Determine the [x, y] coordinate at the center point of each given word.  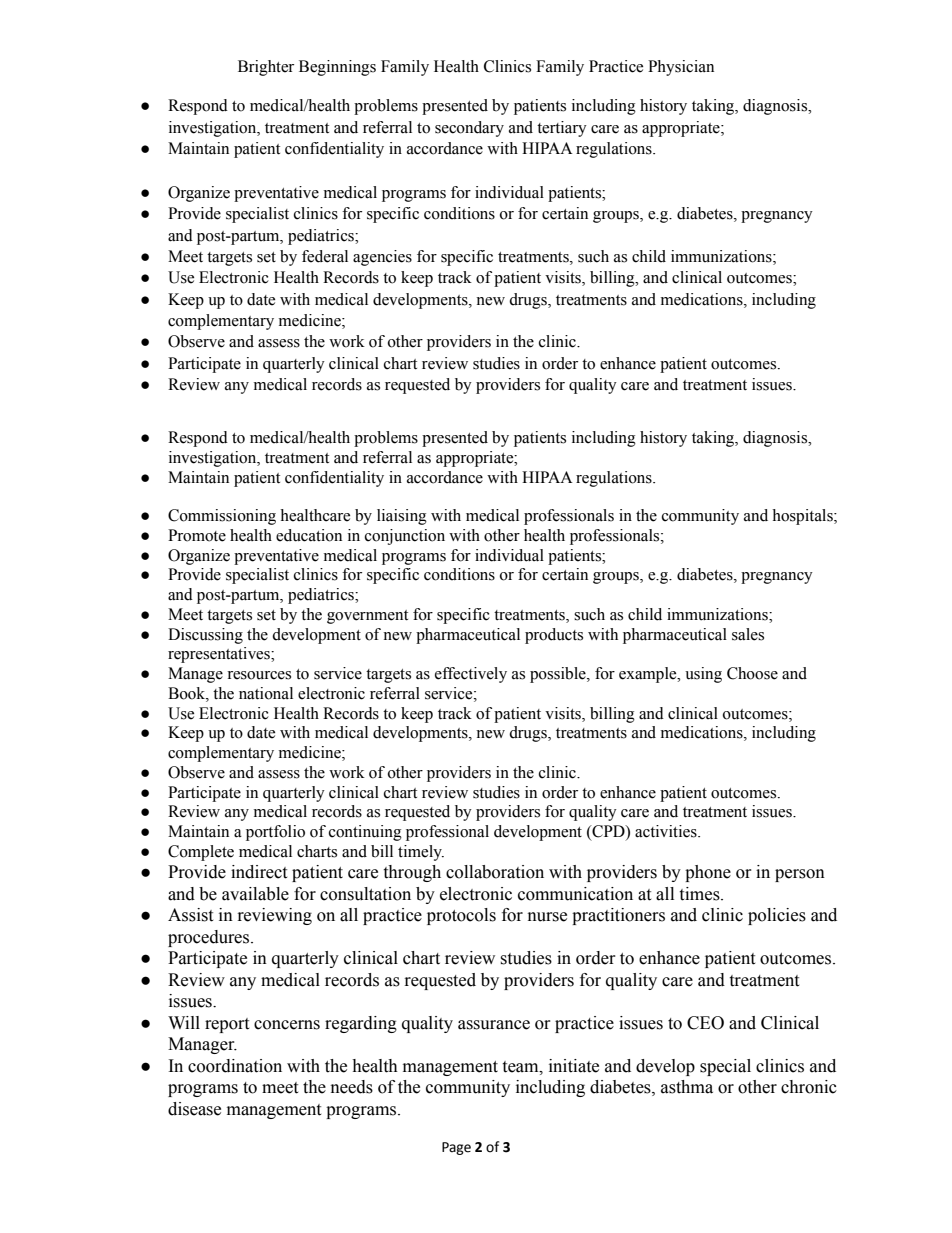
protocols [461, 916]
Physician [681, 68]
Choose [752, 673]
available [255, 894]
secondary [469, 129]
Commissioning [222, 517]
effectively [471, 675]
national [266, 693]
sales [748, 634]
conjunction [405, 537]
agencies [382, 258]
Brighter [266, 68]
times [700, 894]
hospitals [803, 517]
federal [325, 256]
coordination [235, 1066]
